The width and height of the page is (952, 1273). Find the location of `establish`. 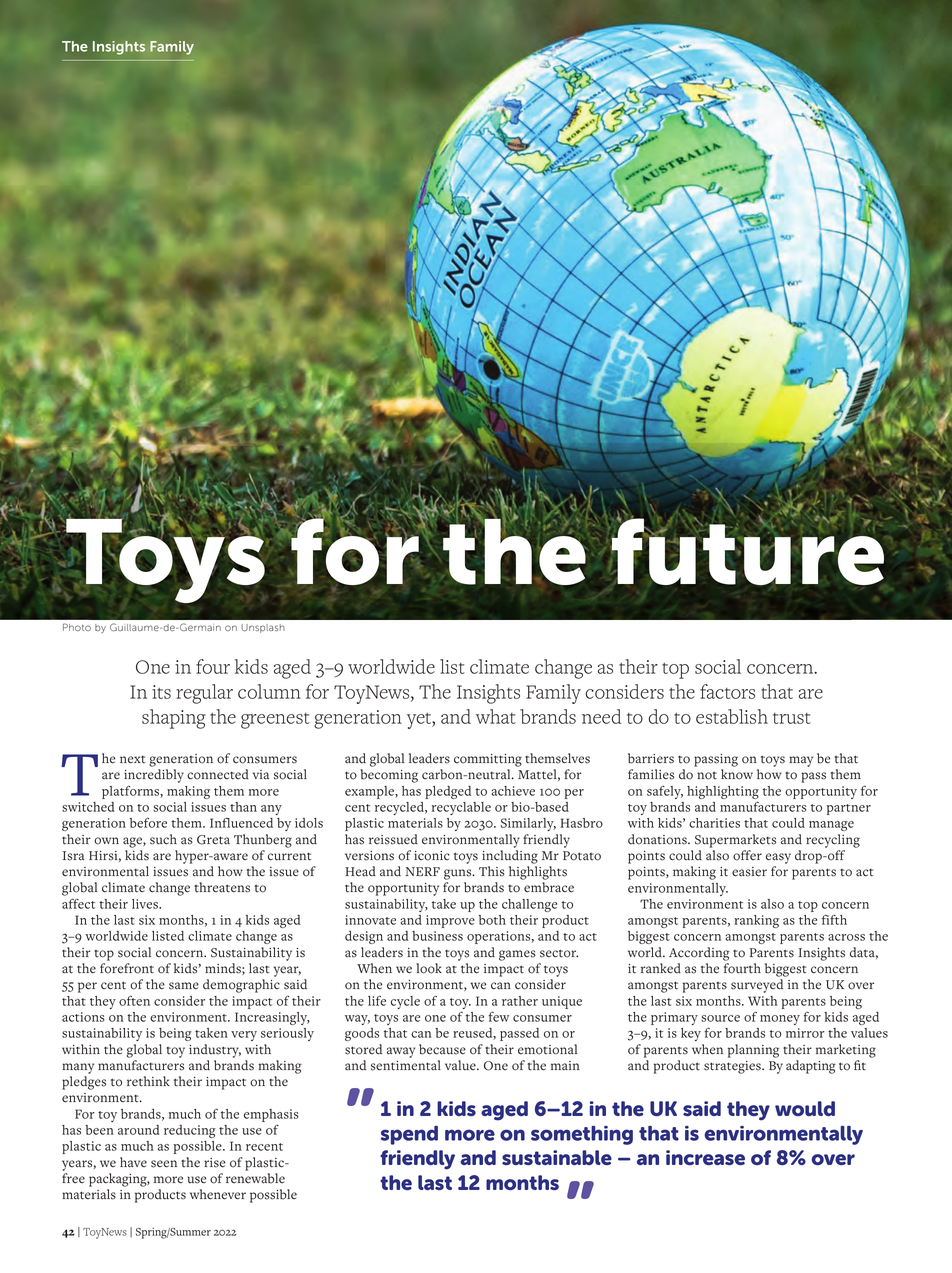

establish is located at coordinates (732, 716).
